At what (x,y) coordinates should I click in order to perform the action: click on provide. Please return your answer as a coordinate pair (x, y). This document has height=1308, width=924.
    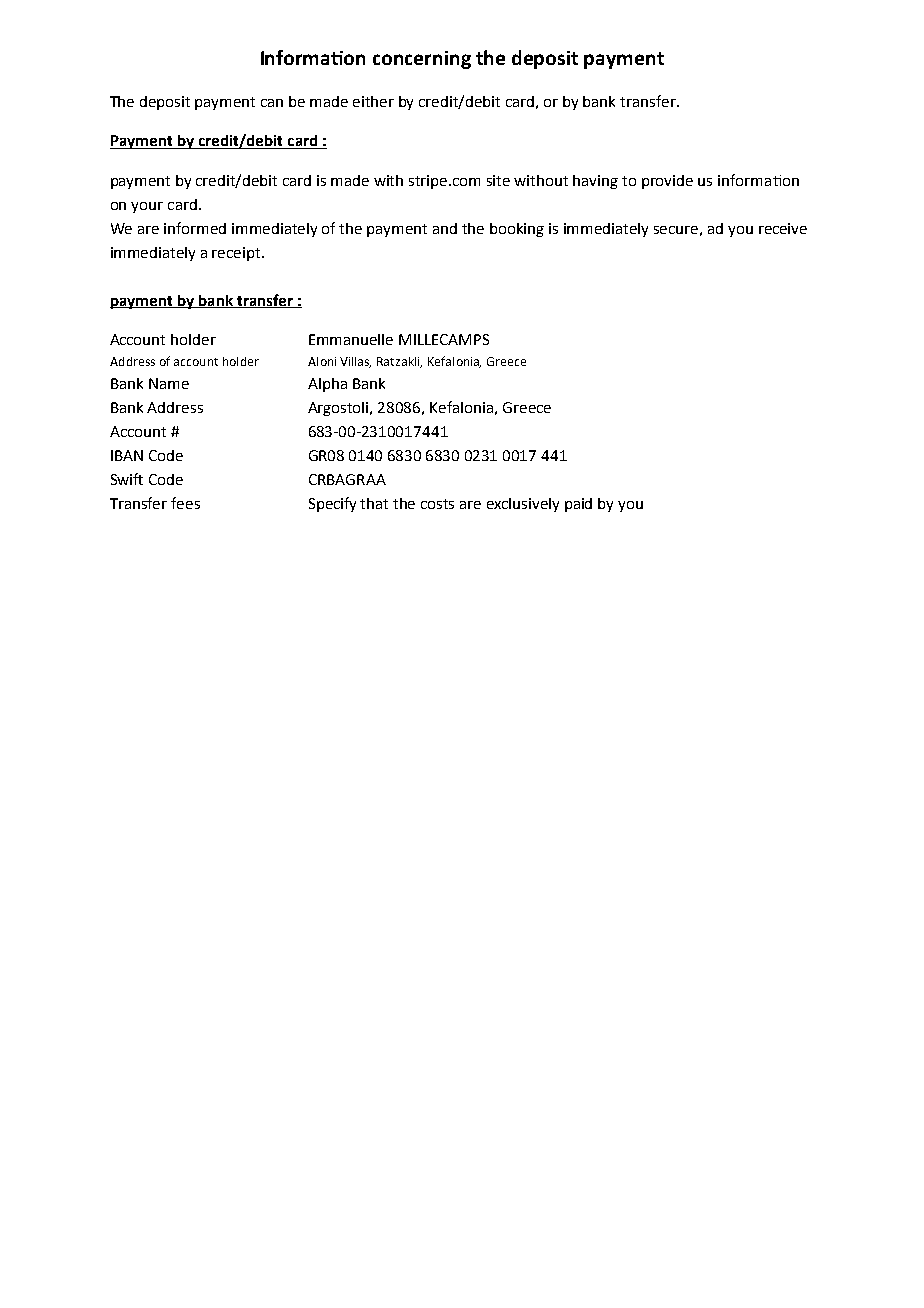
    Looking at the image, I should click on (667, 182).
